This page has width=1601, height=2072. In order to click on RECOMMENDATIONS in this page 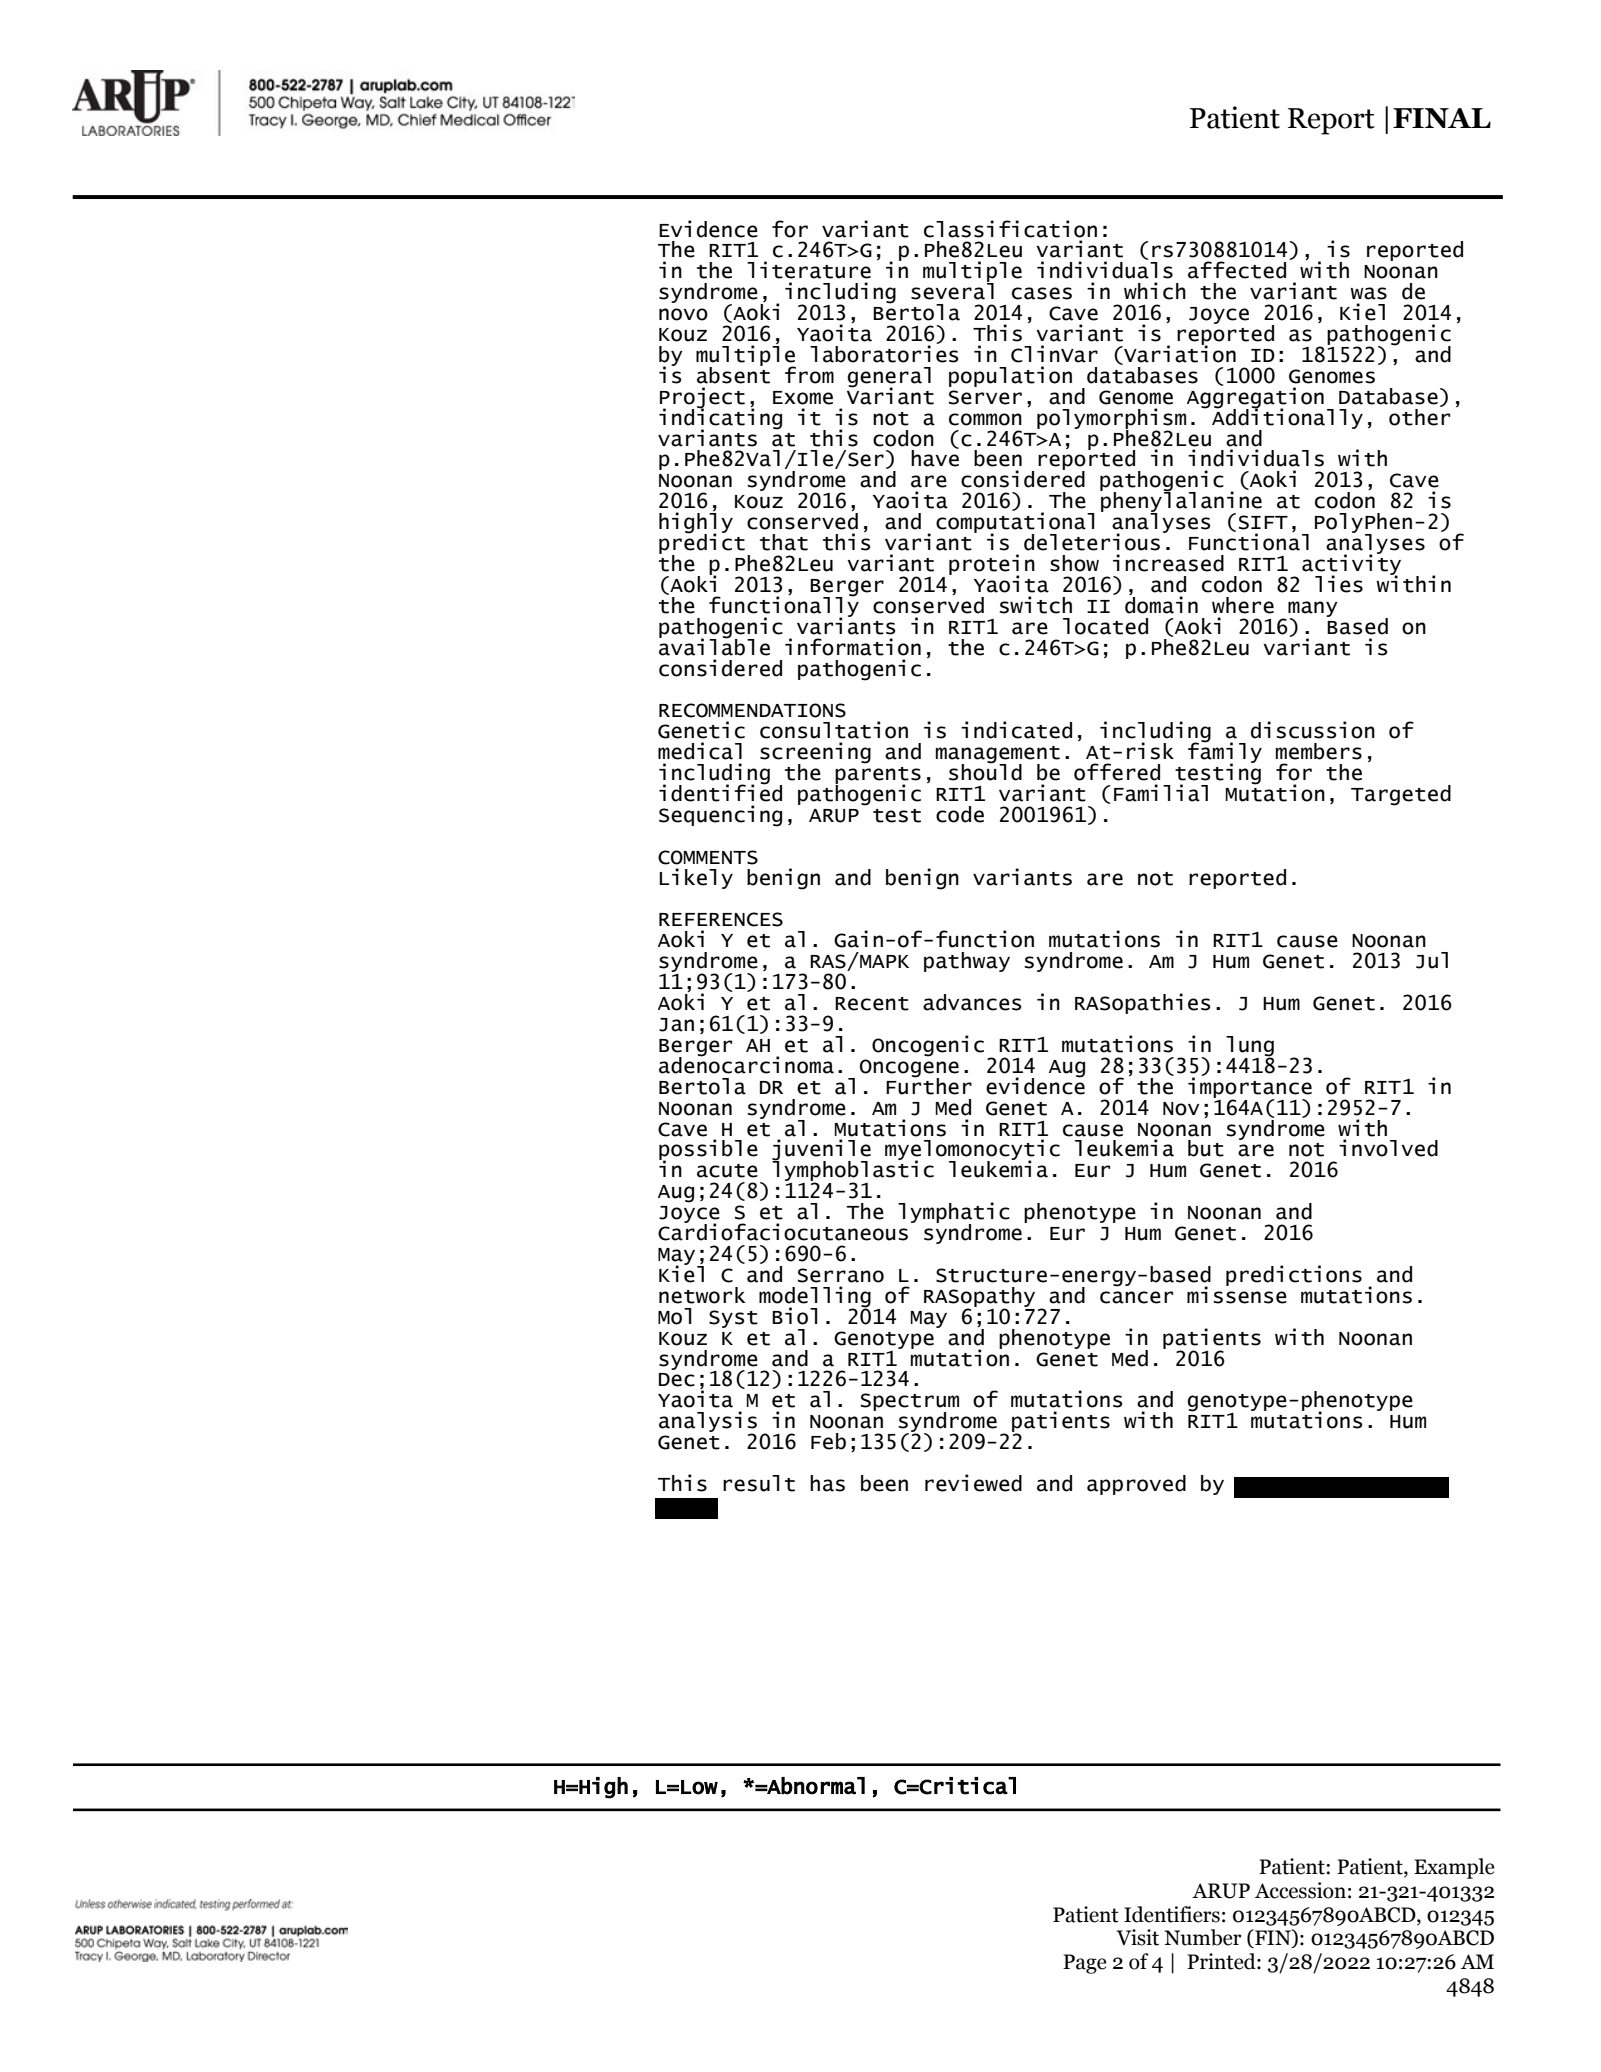, I will do `click(752, 710)`.
